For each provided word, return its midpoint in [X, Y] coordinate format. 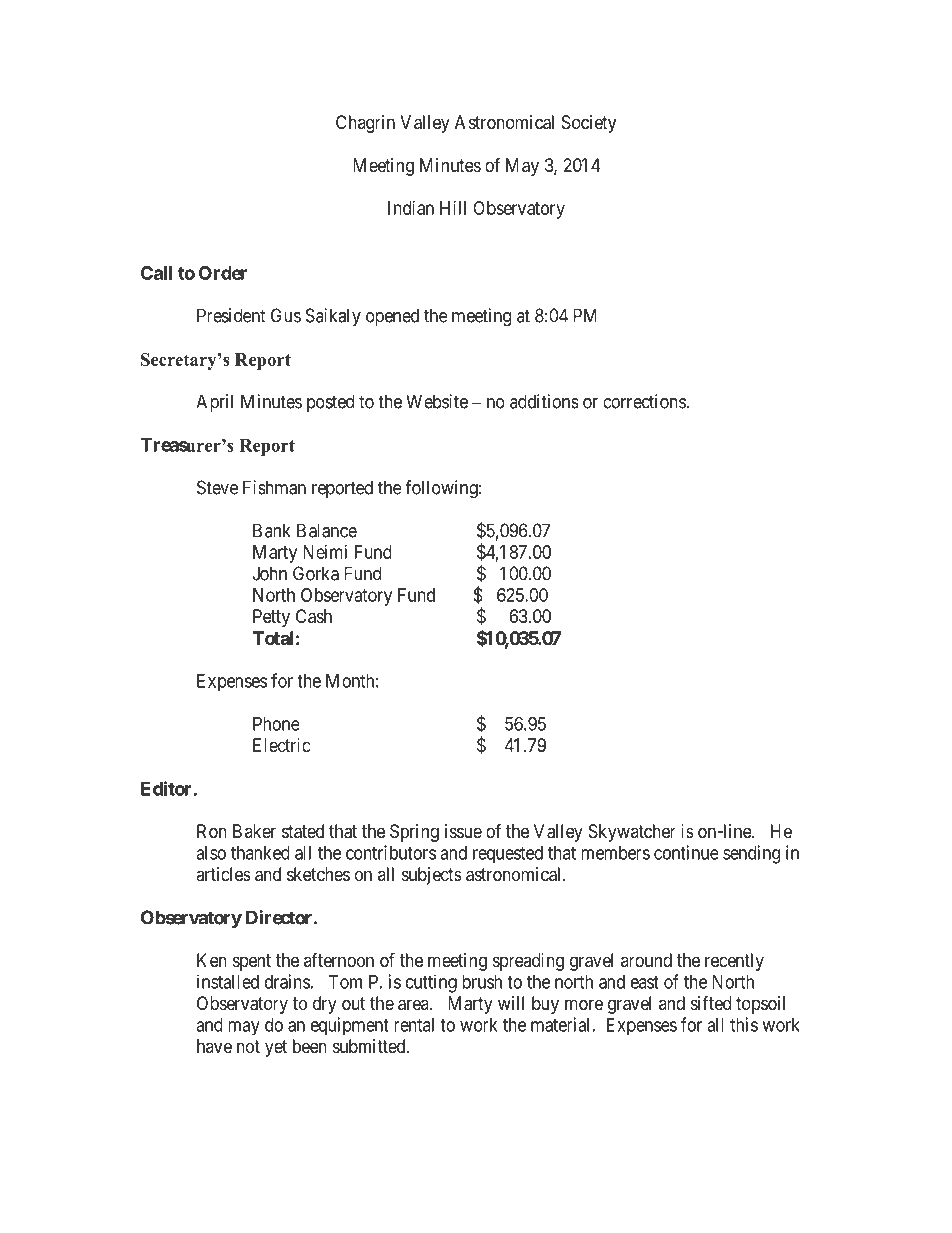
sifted [711, 1003]
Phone [276, 724]
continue [686, 852]
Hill [453, 208]
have [214, 1046]
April [214, 403]
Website [437, 401]
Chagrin [365, 124]
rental [414, 1025]
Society [589, 124]
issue [463, 831]
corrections [644, 401]
